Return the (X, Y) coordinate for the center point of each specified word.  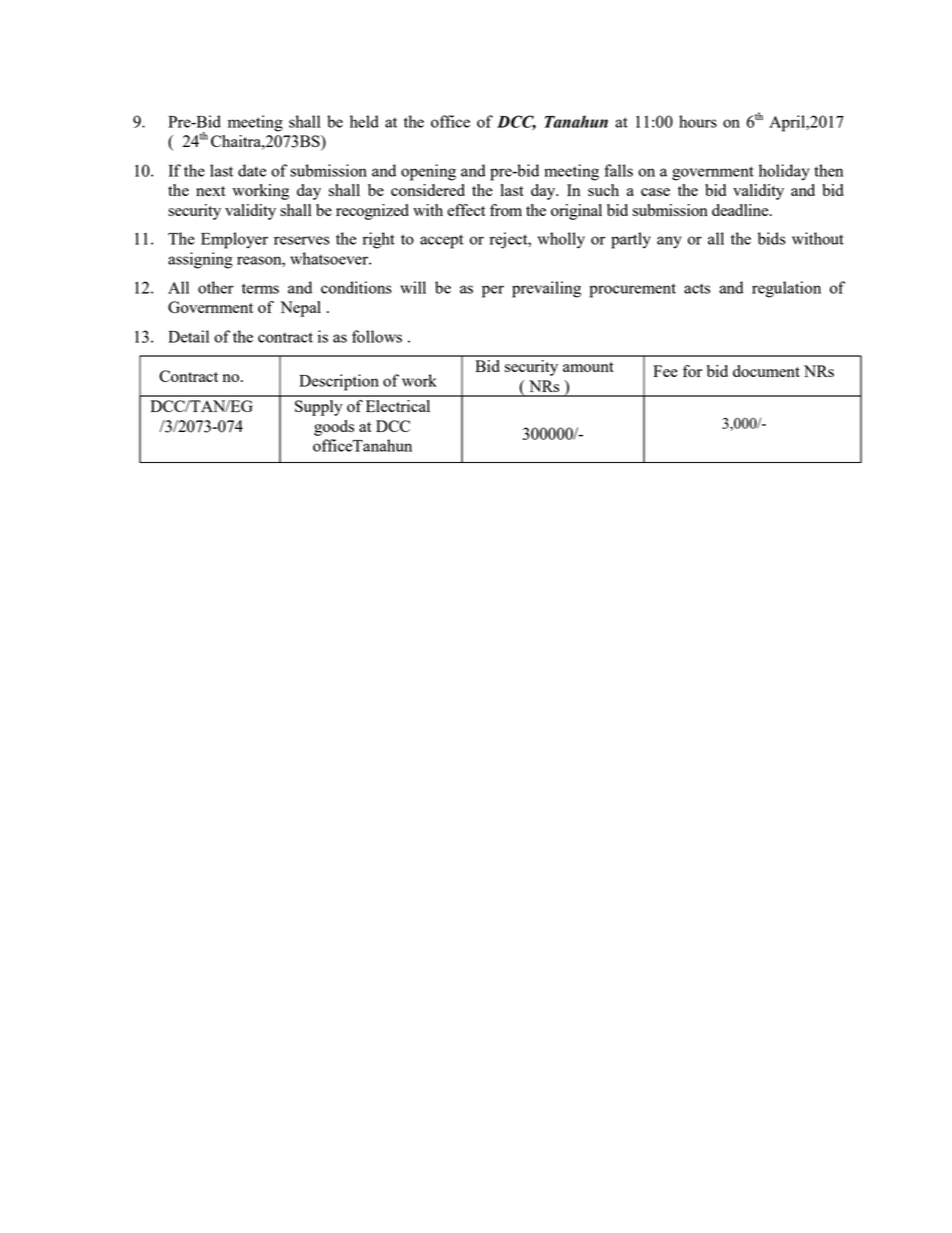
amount (588, 367)
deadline (741, 210)
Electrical (398, 406)
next (211, 191)
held (364, 121)
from (506, 210)
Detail (188, 336)
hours (698, 121)
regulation (786, 289)
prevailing (546, 289)
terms (260, 288)
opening (428, 172)
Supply (318, 408)
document (766, 371)
